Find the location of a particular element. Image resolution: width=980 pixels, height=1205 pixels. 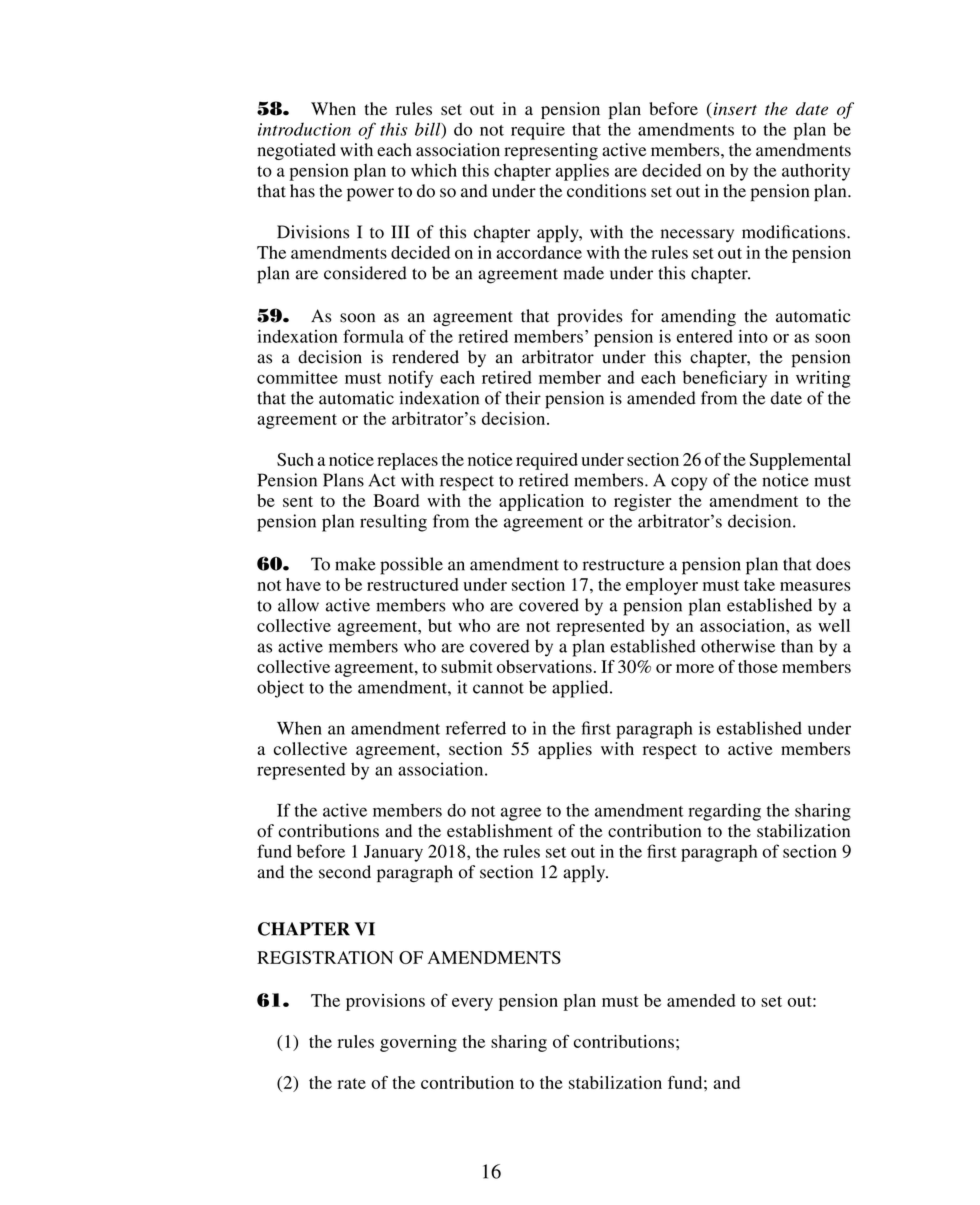

conditions is located at coordinates (606, 191).
